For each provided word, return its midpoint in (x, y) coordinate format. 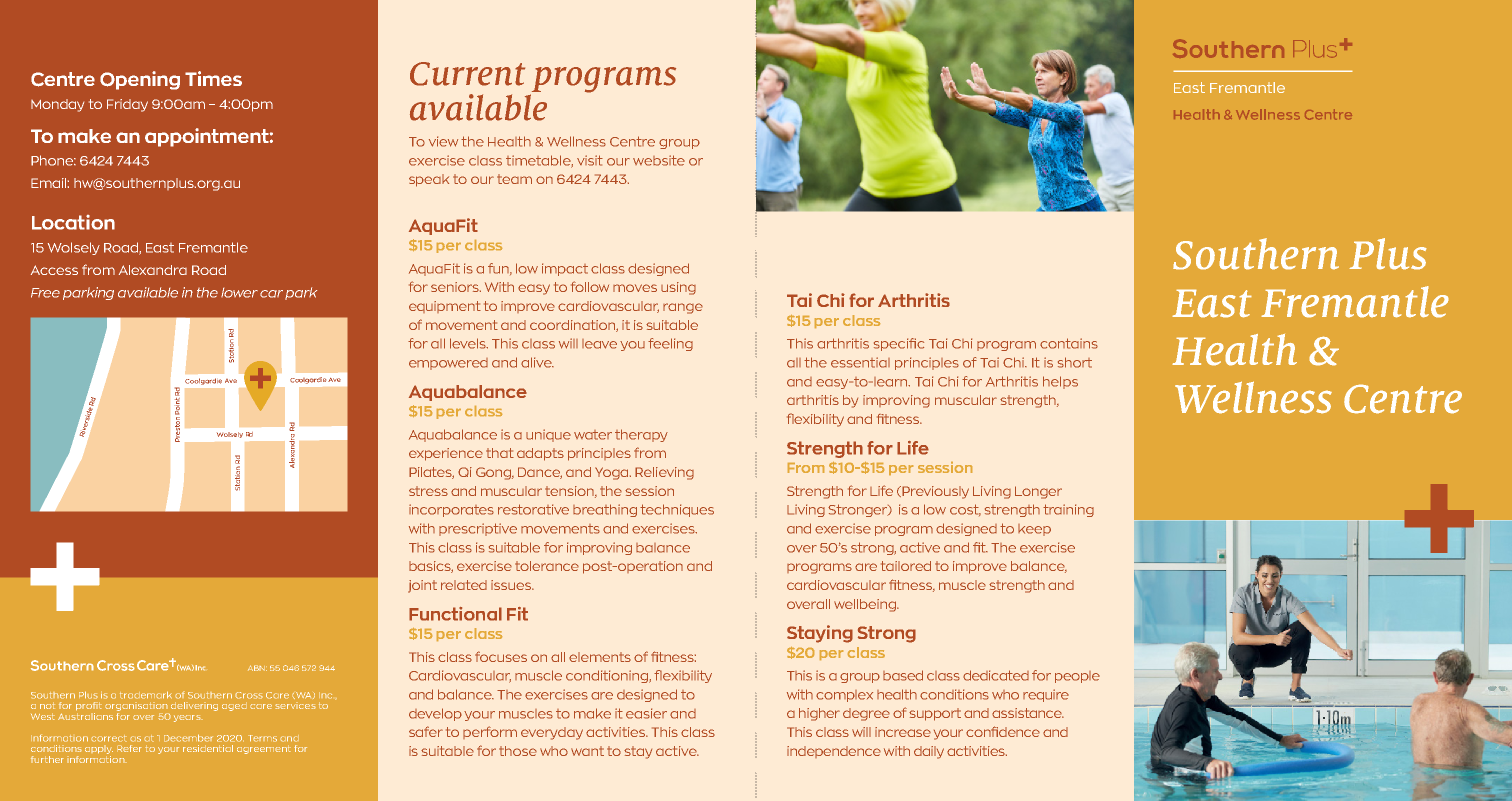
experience (446, 454)
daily (929, 752)
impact (565, 269)
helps (1060, 382)
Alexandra (153, 270)
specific (899, 344)
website (659, 160)
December (188, 738)
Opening (140, 80)
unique (548, 435)
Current (467, 74)
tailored (906, 566)
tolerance (547, 566)
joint (422, 586)
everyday (552, 733)
